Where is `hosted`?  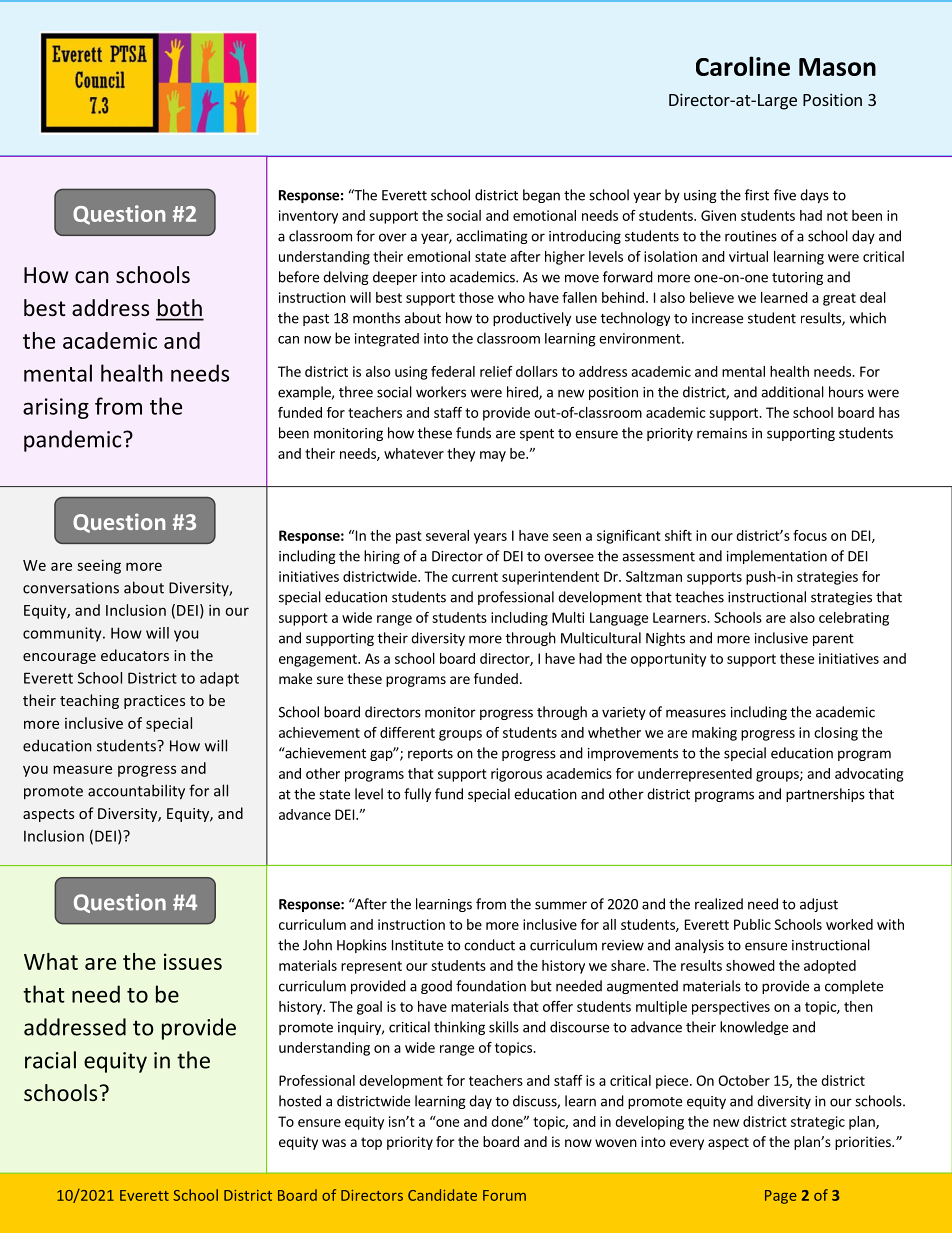 hosted is located at coordinates (300, 1101).
